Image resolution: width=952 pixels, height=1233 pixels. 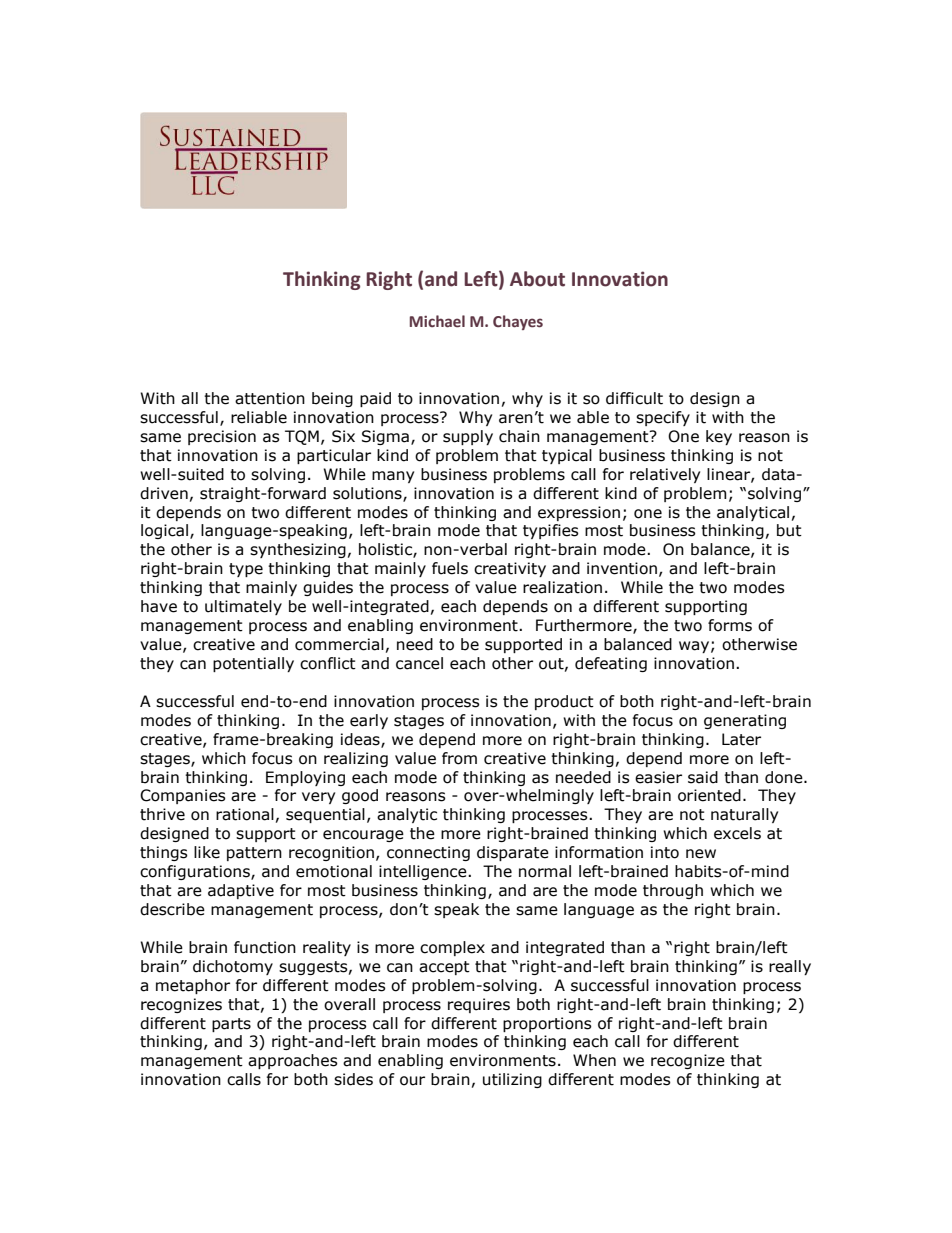 What do you see at coordinates (419, 663) in the document?
I see `cancel` at bounding box center [419, 663].
